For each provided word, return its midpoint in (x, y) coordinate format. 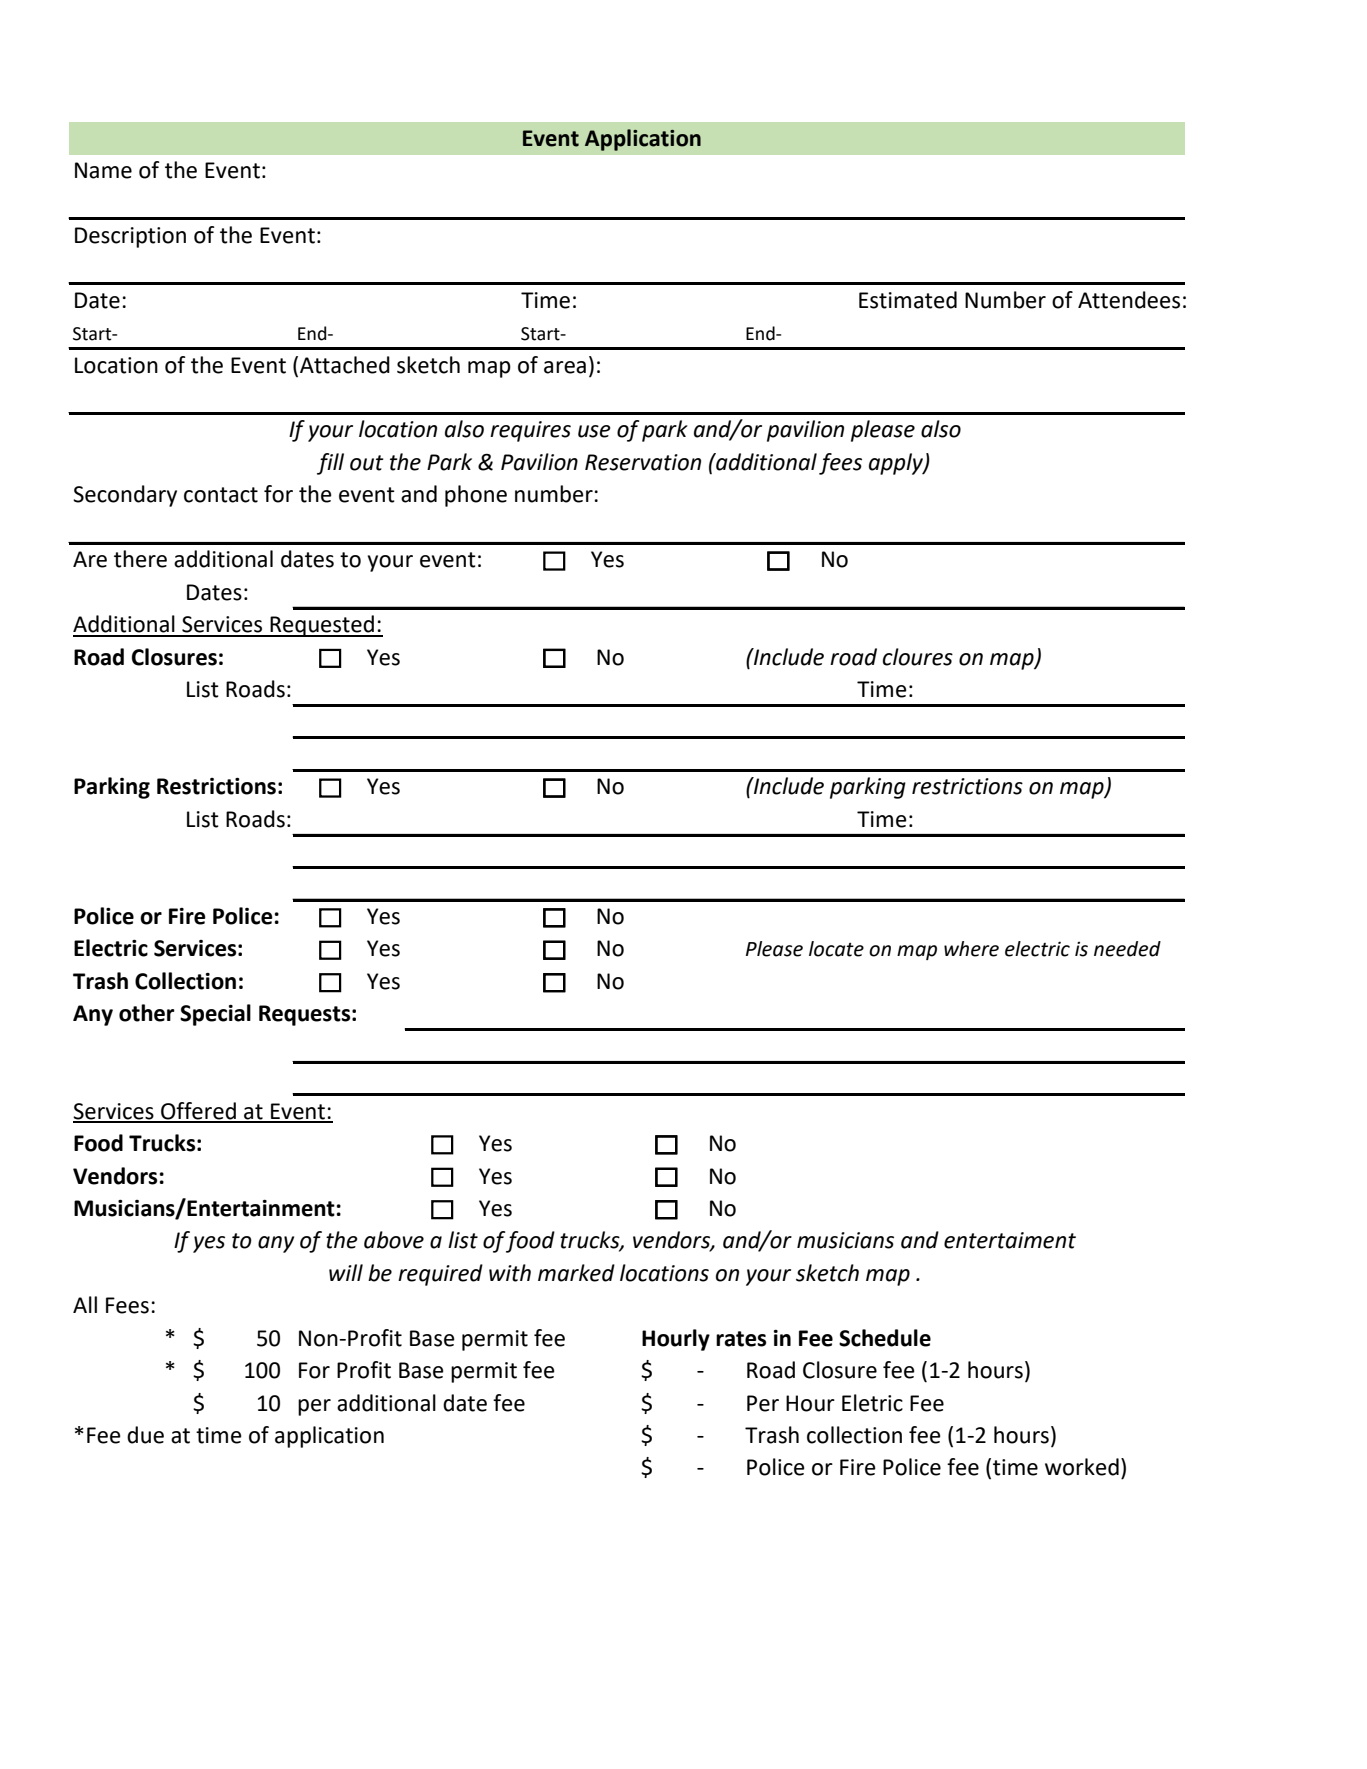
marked (576, 1273)
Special (215, 1015)
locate (836, 949)
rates (741, 1339)
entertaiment (1010, 1240)
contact (221, 495)
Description (130, 237)
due (145, 1435)
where (971, 949)
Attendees (1129, 300)
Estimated (908, 300)
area (565, 367)
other (147, 1013)
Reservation (643, 462)
